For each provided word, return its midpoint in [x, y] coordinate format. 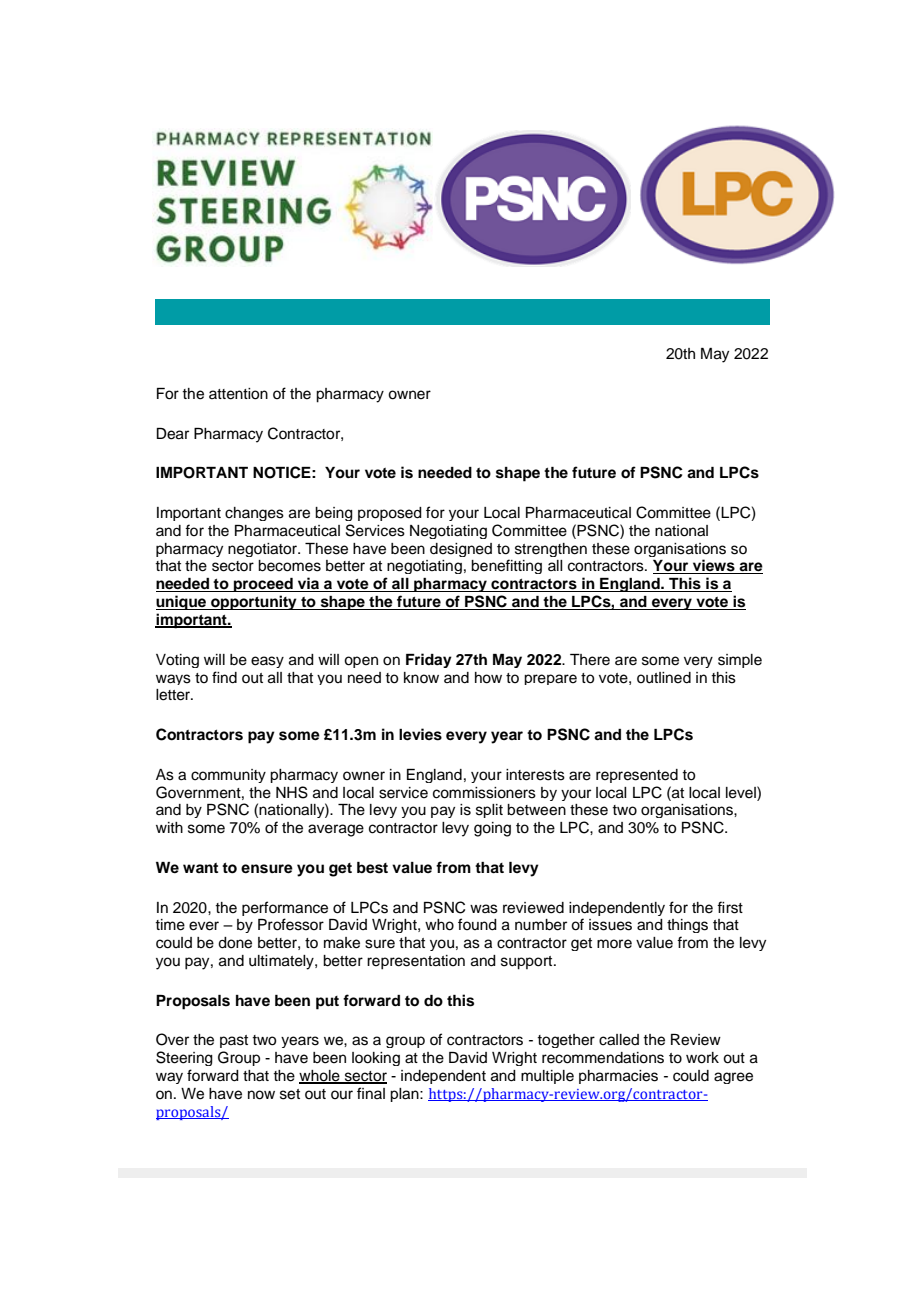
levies [420, 734]
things [687, 926]
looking [376, 1059]
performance [285, 908]
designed [461, 550]
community [228, 776]
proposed [390, 514]
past [234, 1041]
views [714, 566]
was [484, 909]
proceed [263, 585]
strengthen [551, 550]
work [702, 1058]
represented [637, 776]
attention [238, 394]
